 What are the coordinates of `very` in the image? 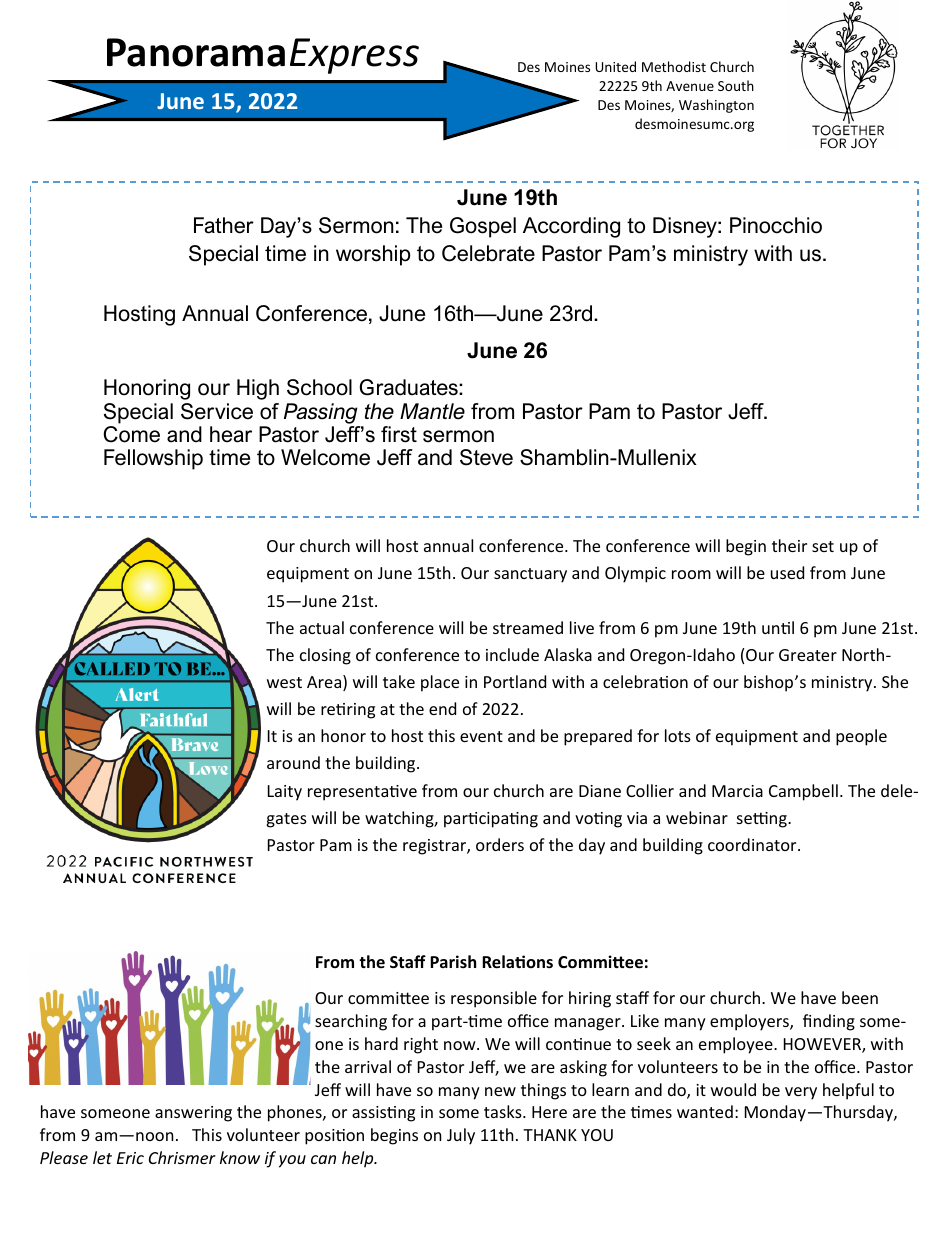 It's located at (801, 1093).
